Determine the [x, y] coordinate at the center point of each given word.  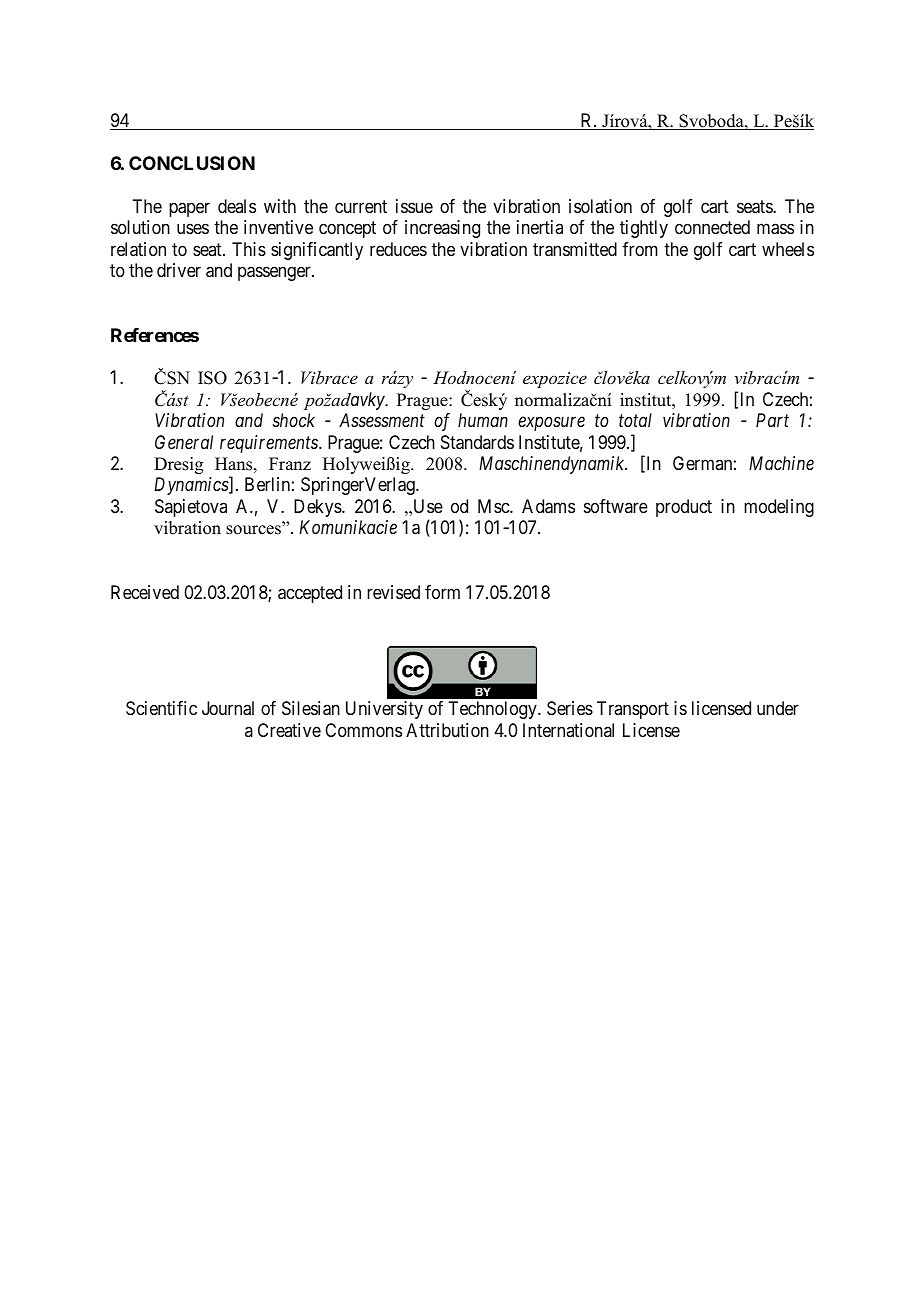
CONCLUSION [192, 163]
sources [253, 530]
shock [294, 420]
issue [414, 206]
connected [712, 227]
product [684, 508]
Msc [494, 506]
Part [772, 420]
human [483, 420]
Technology [493, 710]
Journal [228, 708]
